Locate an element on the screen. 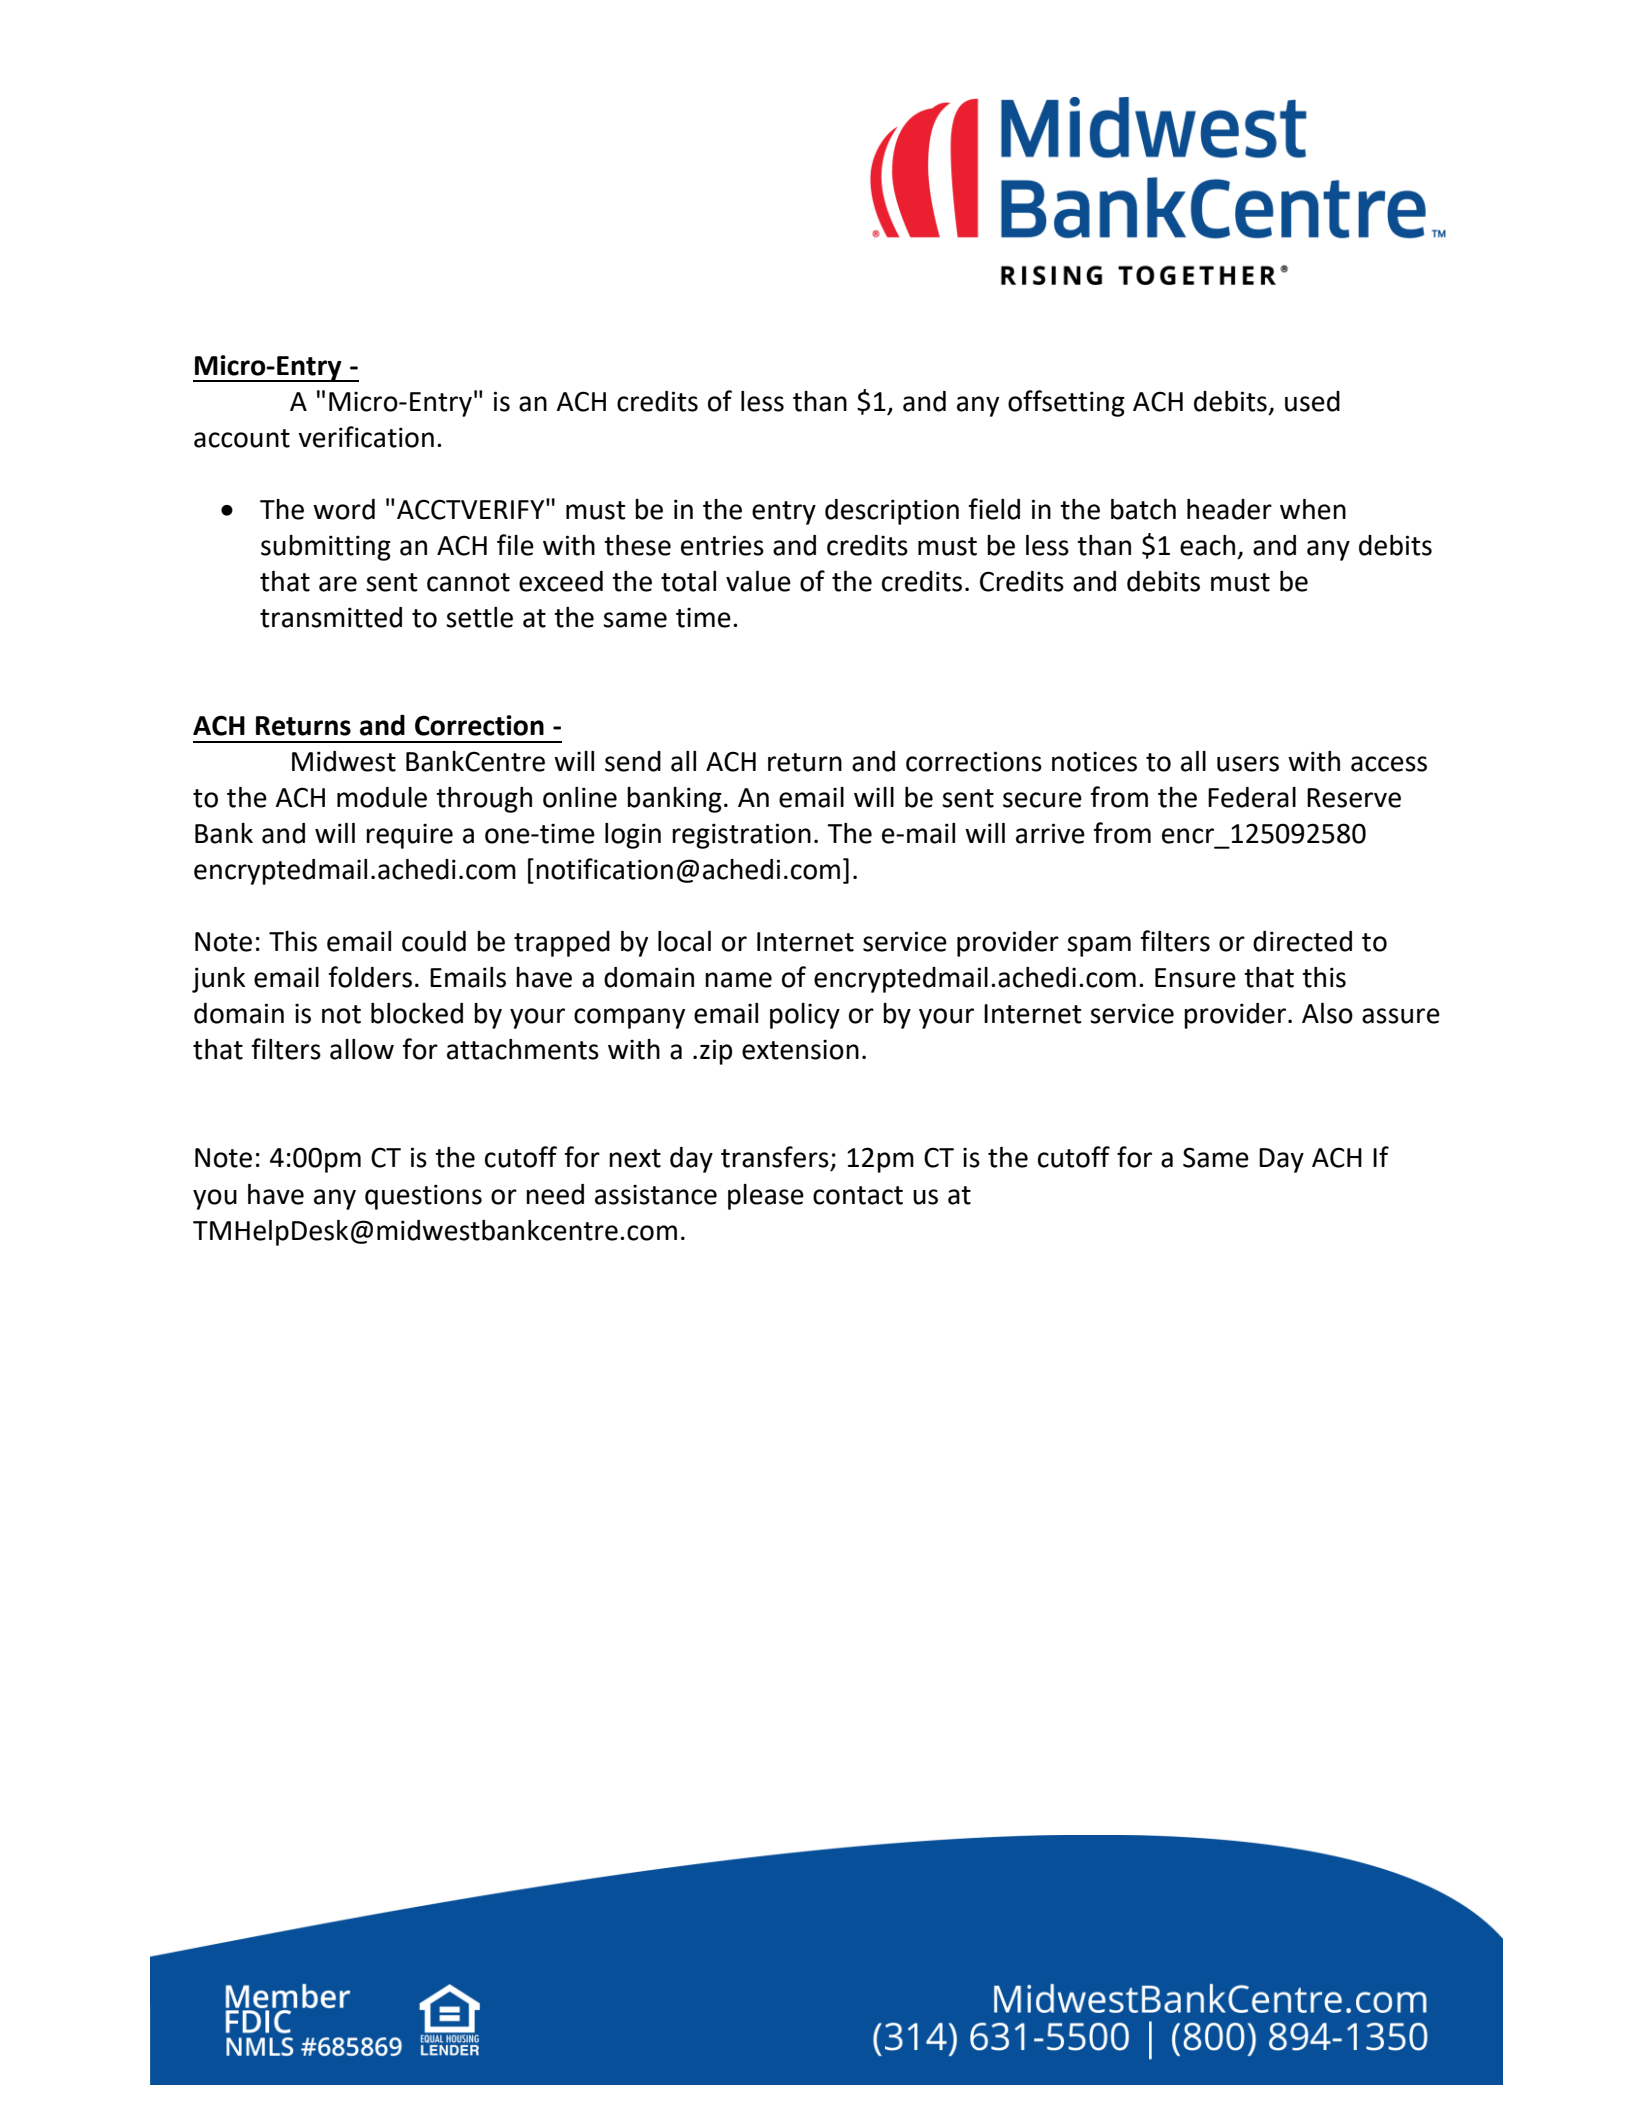 This screenshot has width=1641, height=2123. users is located at coordinates (1248, 764).
